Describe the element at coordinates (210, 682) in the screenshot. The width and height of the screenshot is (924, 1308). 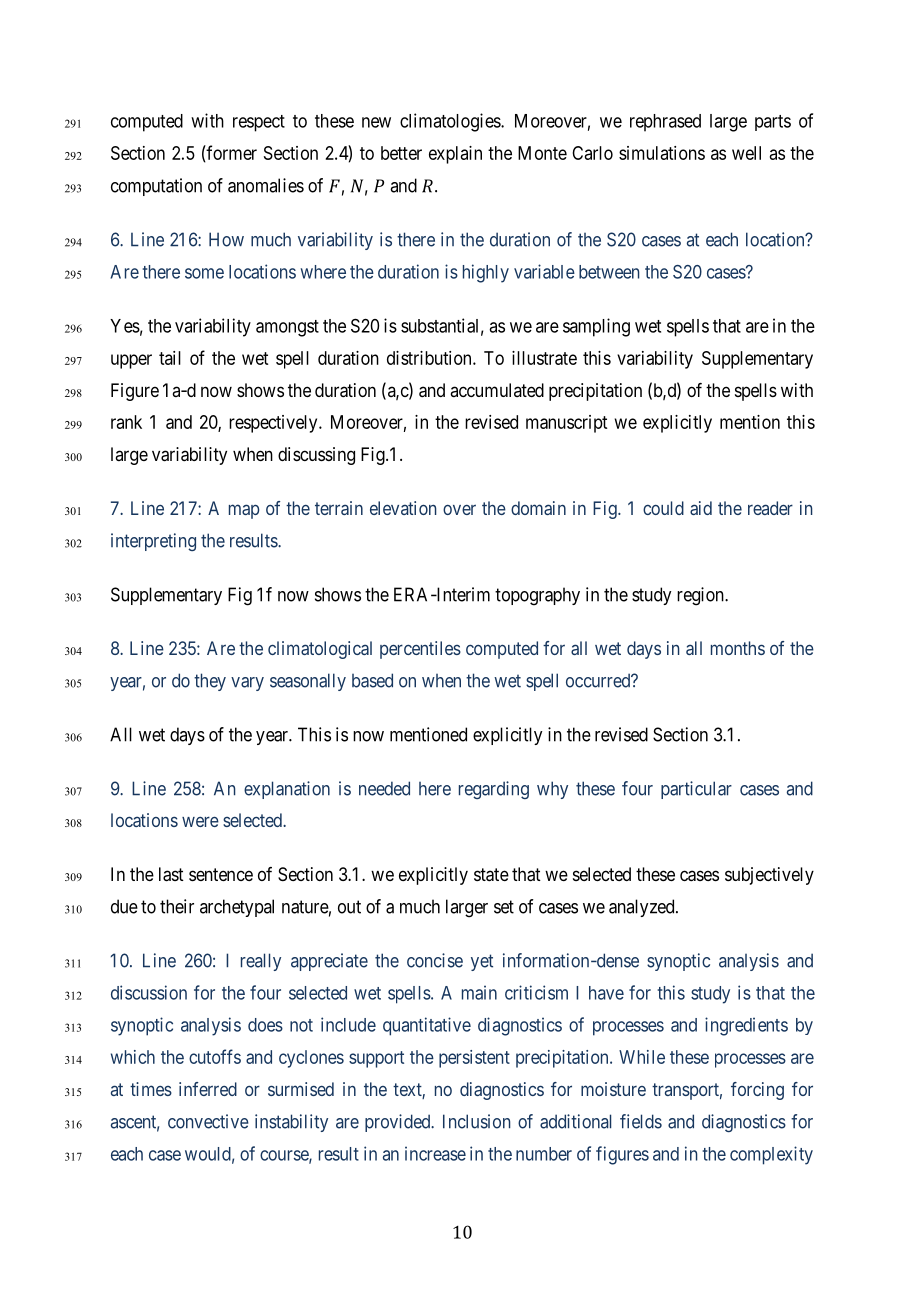
I see `they` at that location.
